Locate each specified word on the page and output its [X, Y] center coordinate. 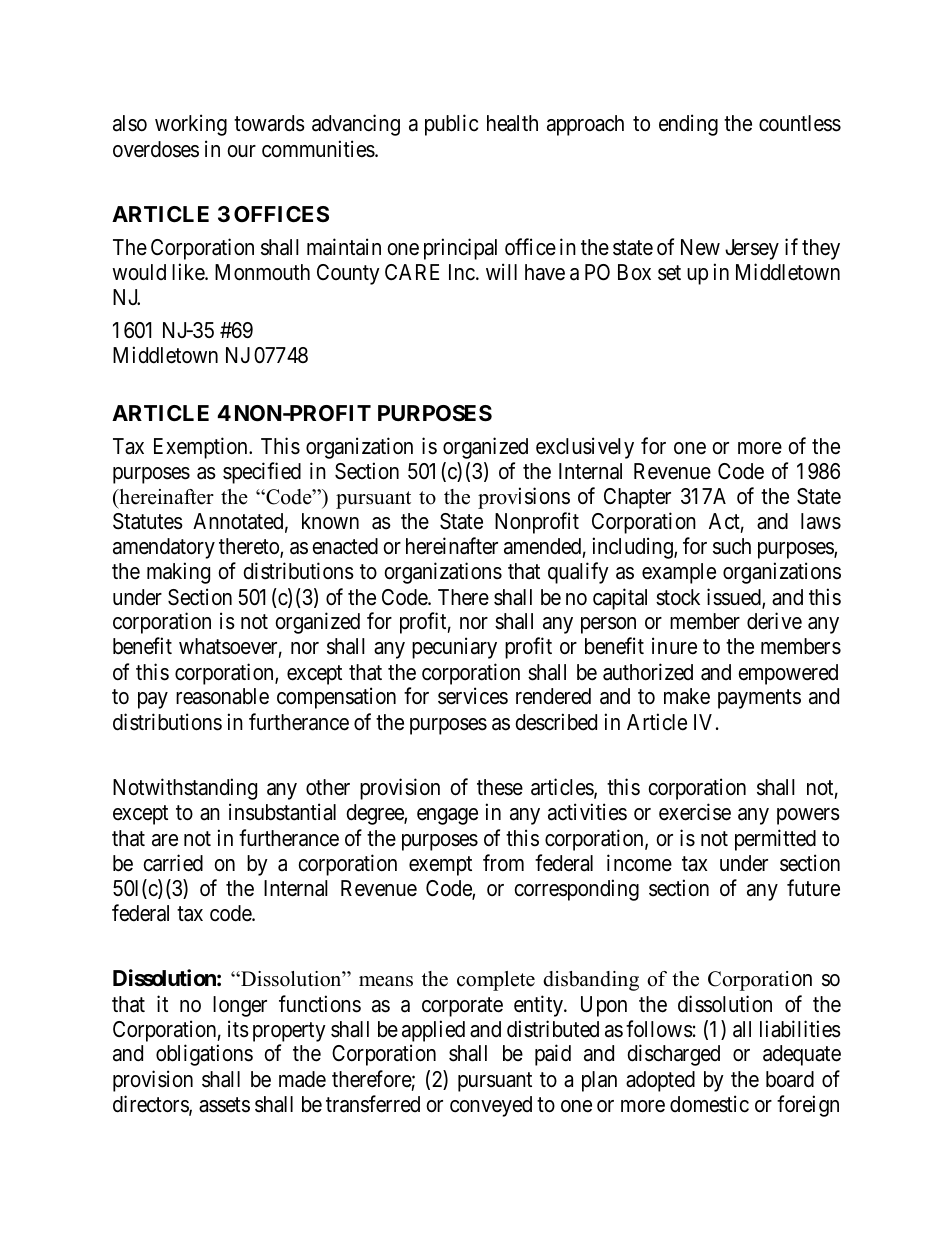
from [503, 862]
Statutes [148, 521]
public [451, 125]
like [189, 272]
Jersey [752, 249]
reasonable [222, 696]
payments [759, 699]
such [732, 546]
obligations [204, 1055]
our [241, 151]
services [473, 696]
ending [688, 125]
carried [173, 863]
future [813, 888]
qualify [578, 573]
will [501, 271]
